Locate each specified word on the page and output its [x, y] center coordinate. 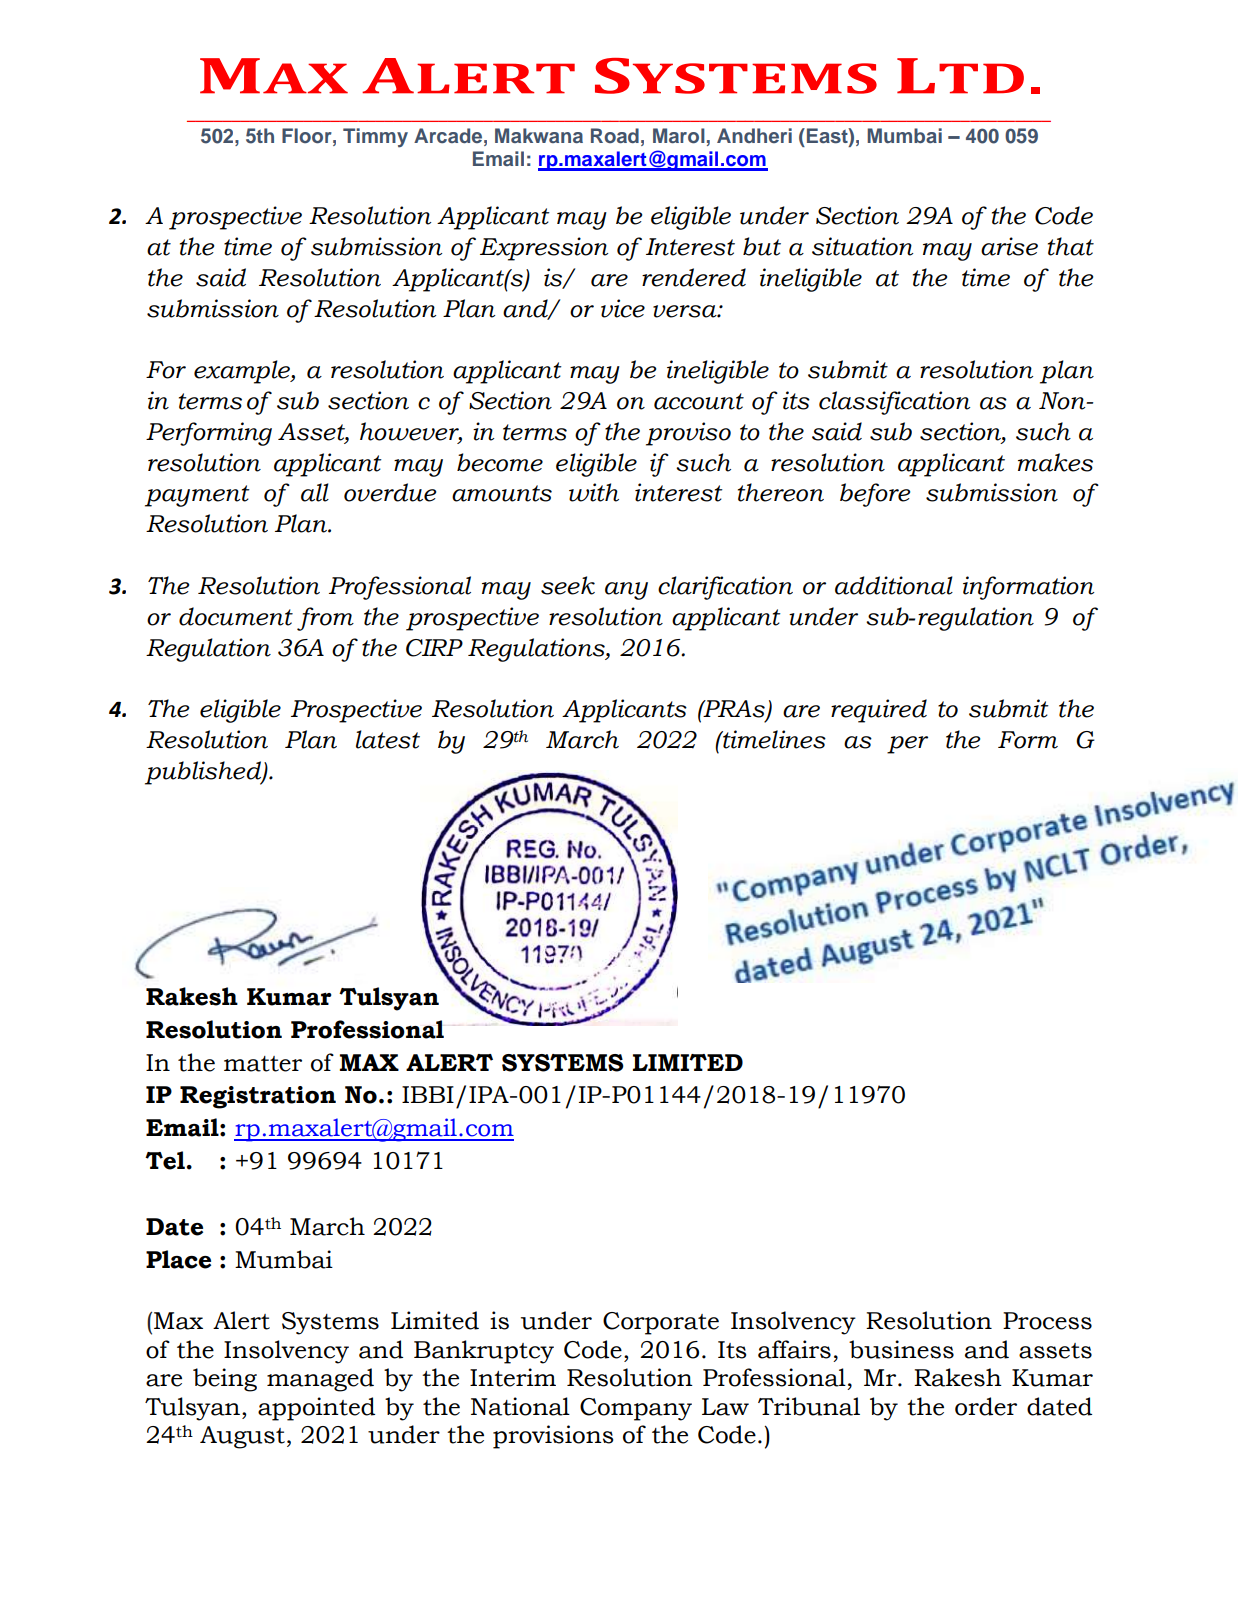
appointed [316, 1409]
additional [894, 585]
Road [615, 135]
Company [636, 1409]
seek [568, 585]
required [879, 711]
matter [263, 1064]
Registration [258, 1097]
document [236, 616]
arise [1009, 246]
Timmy [375, 138]
